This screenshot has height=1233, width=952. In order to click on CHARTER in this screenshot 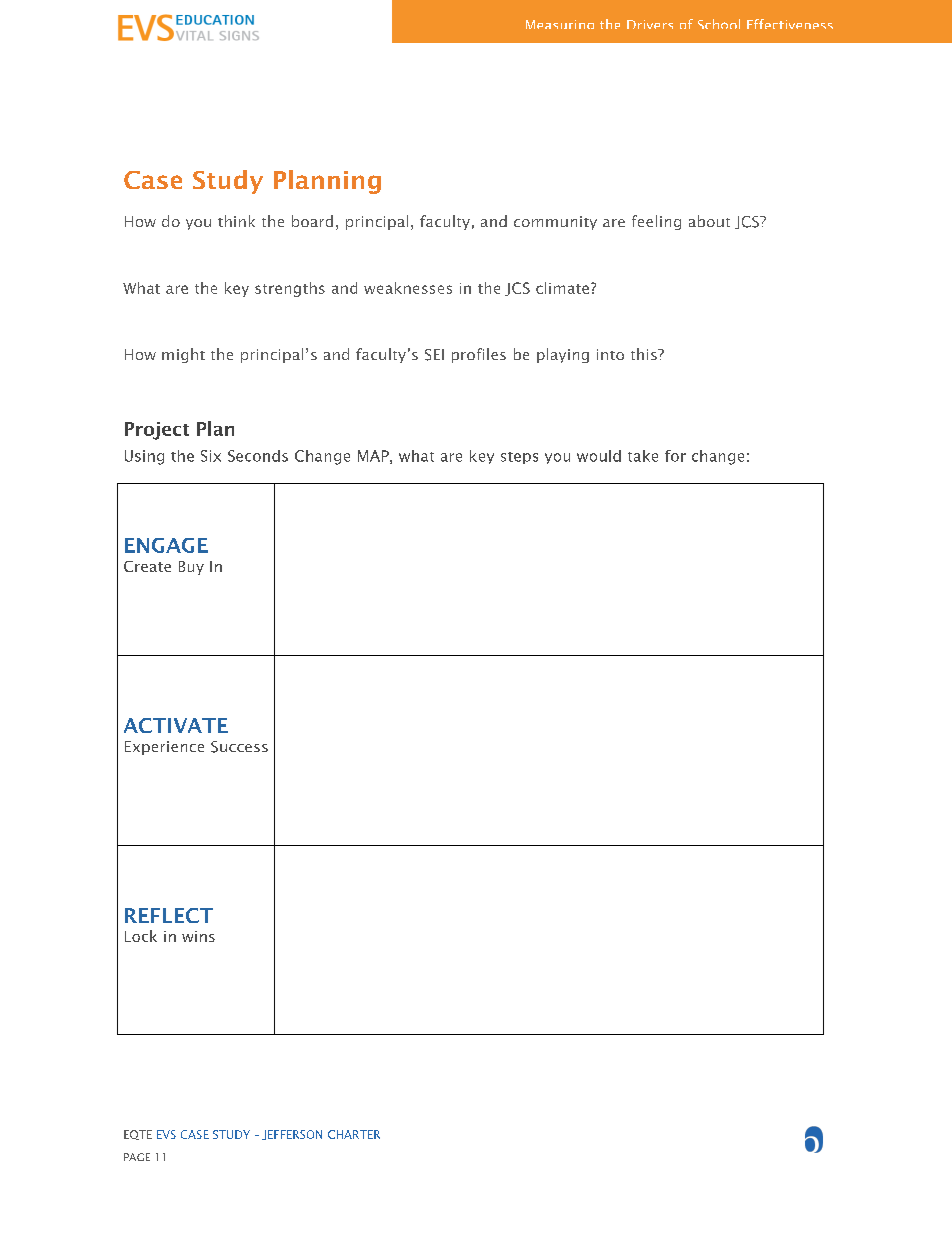, I will do `click(354, 1134)`.
